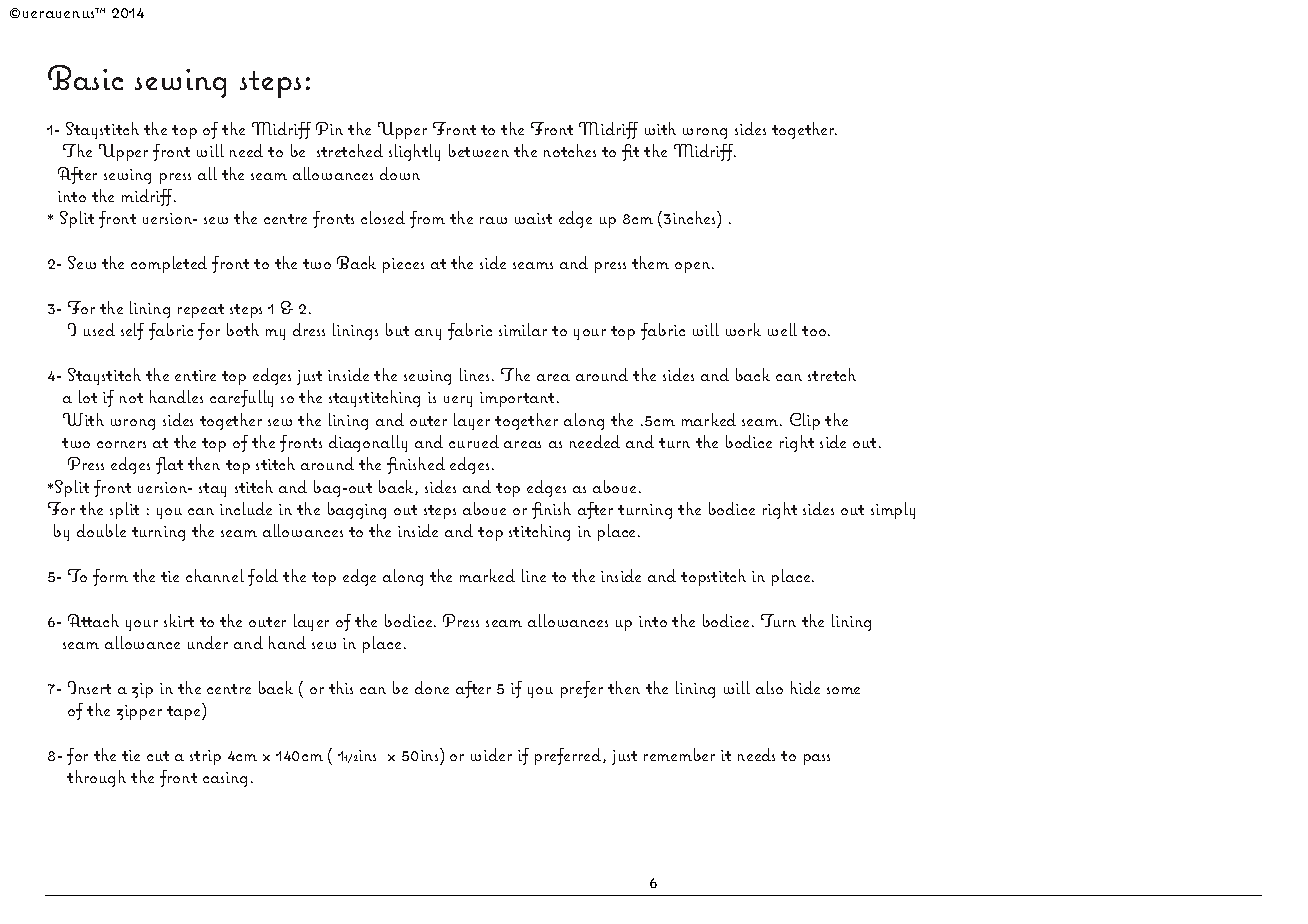 The width and height of the image is (1308, 924). I want to click on corners, so click(121, 444).
